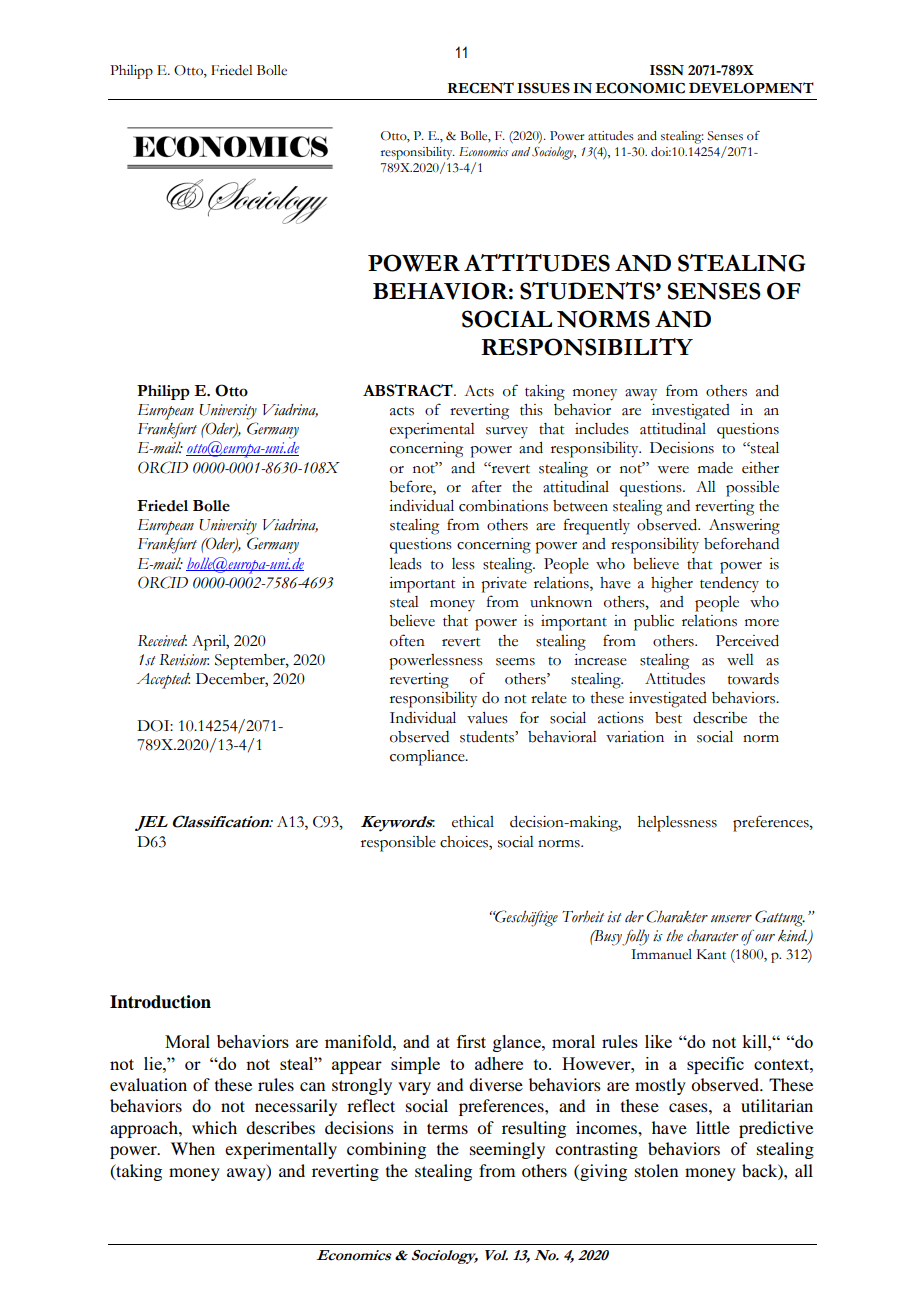  What do you see at coordinates (409, 390) in the screenshot?
I see `ABSTRACT` at bounding box center [409, 390].
